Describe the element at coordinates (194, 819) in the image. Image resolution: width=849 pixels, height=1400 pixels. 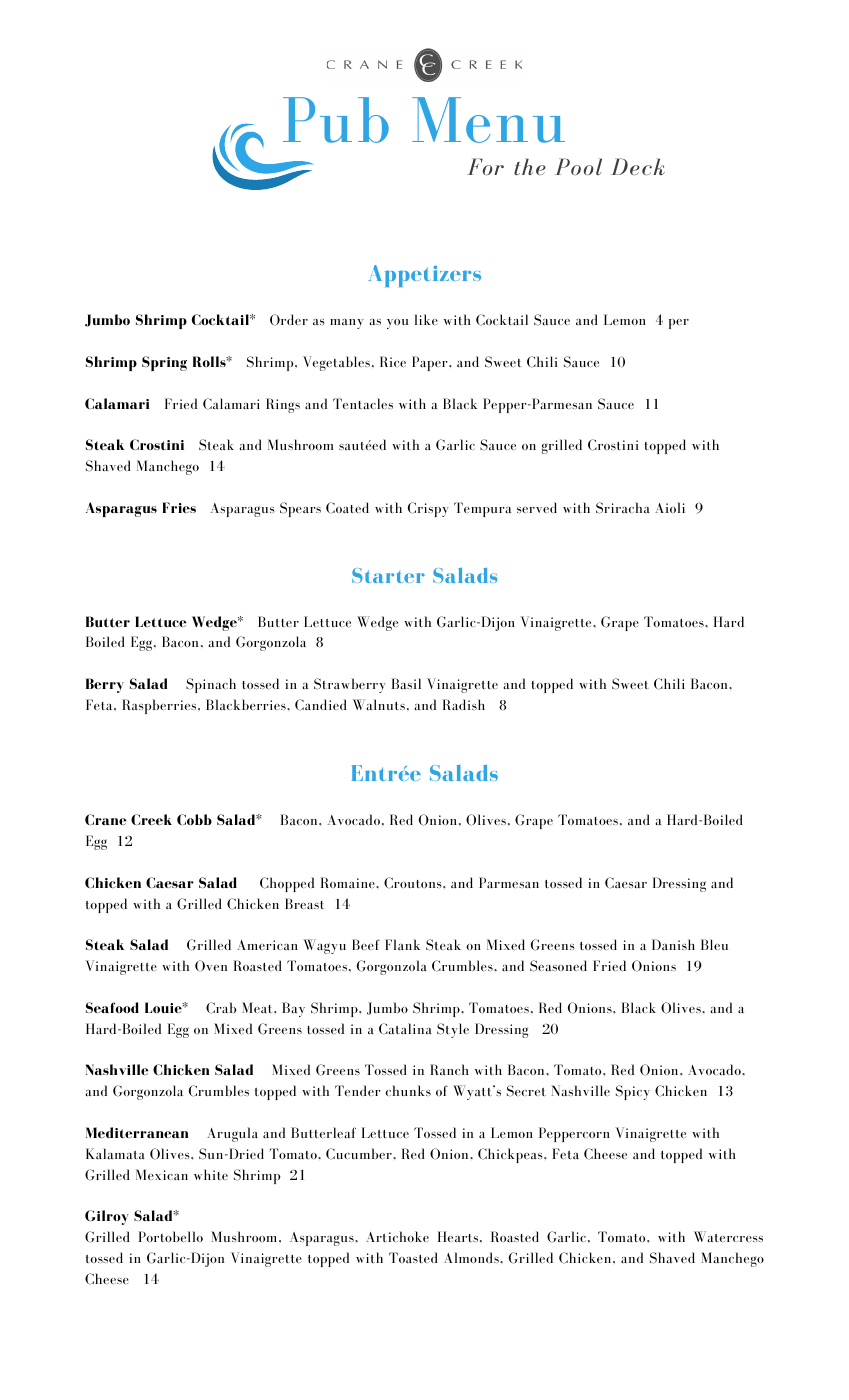
I see `Cobb` at that location.
